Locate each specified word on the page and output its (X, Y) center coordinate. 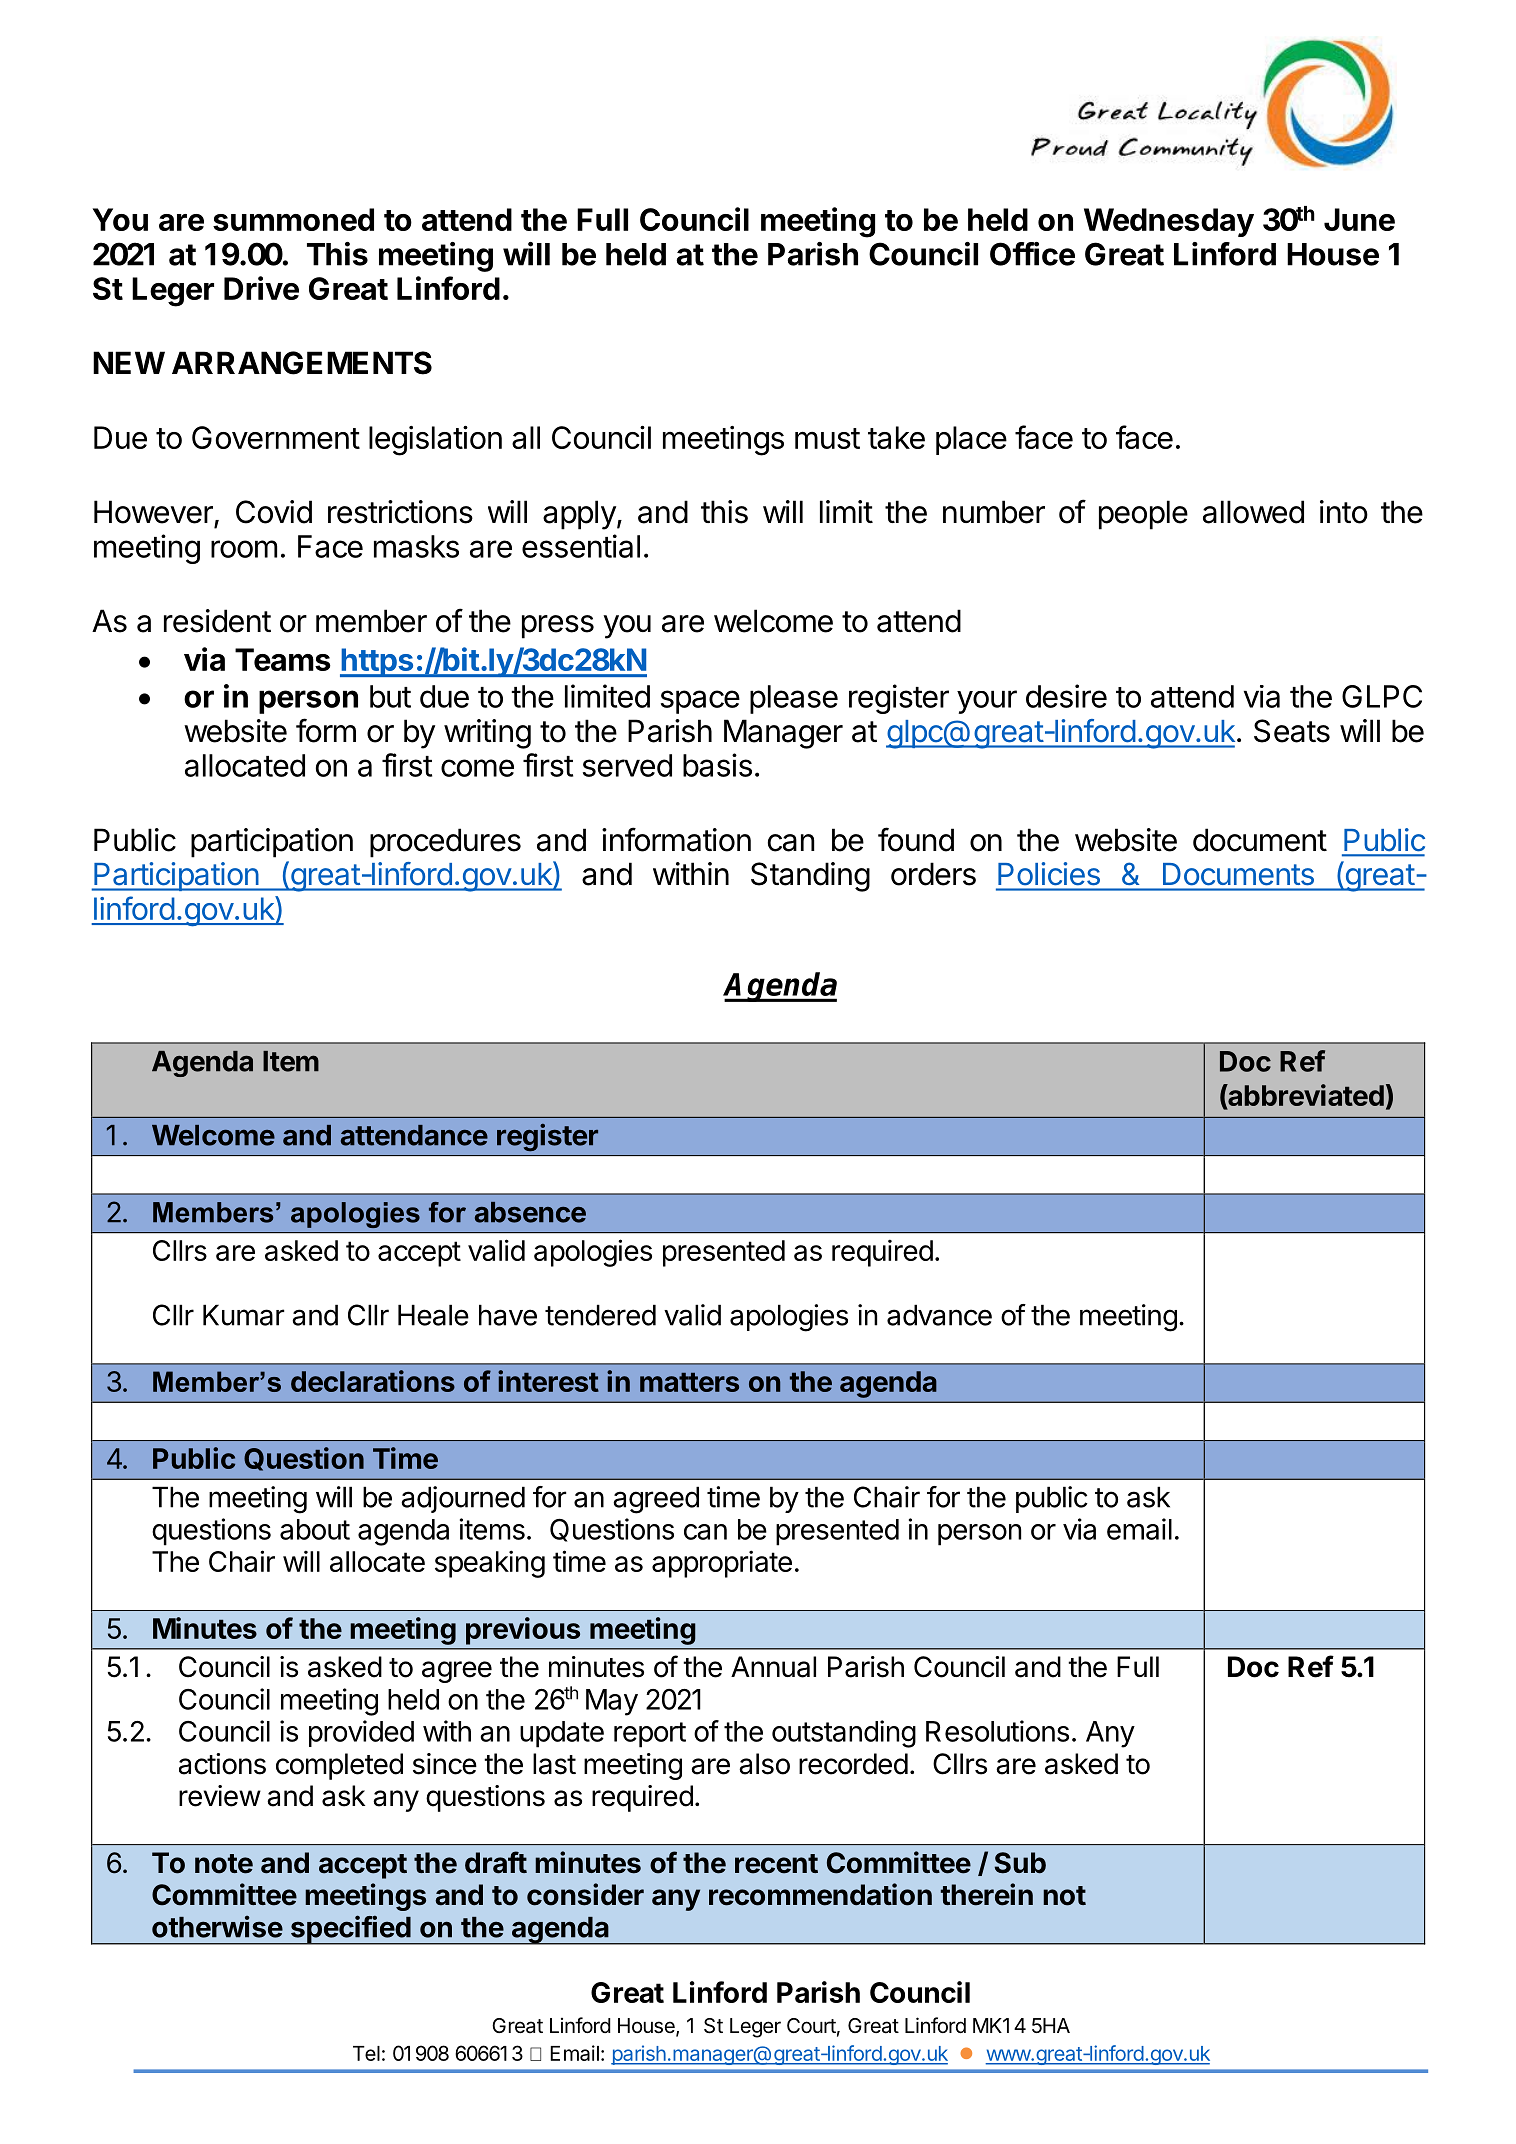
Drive (261, 288)
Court (811, 2025)
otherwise (217, 1926)
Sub (1020, 1863)
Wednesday (1169, 222)
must (827, 438)
